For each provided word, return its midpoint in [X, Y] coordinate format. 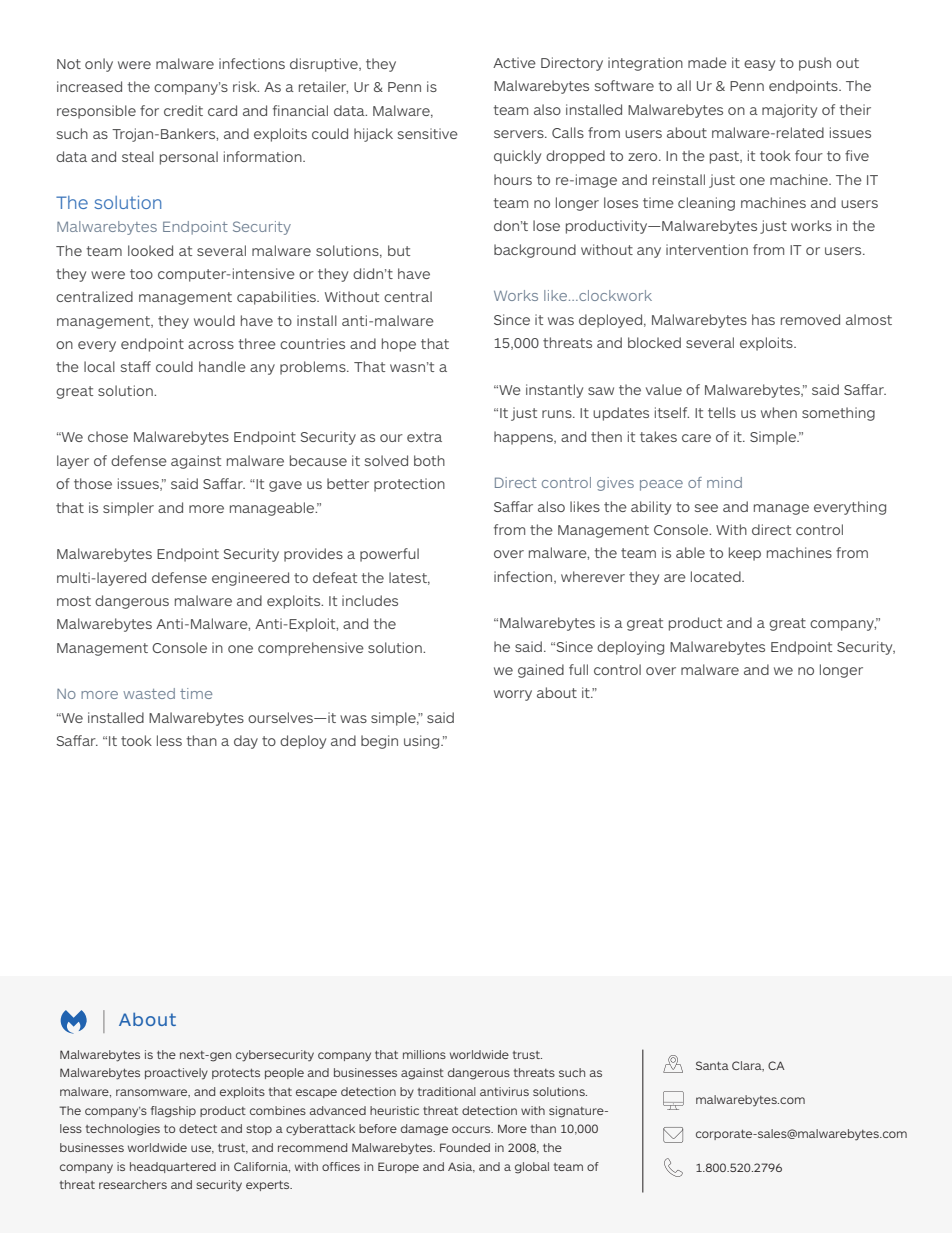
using [423, 742]
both [429, 460]
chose [108, 436]
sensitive [427, 133]
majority [789, 111]
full [578, 669]
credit [183, 110]
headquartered [173, 1167]
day [246, 742]
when [779, 412]
